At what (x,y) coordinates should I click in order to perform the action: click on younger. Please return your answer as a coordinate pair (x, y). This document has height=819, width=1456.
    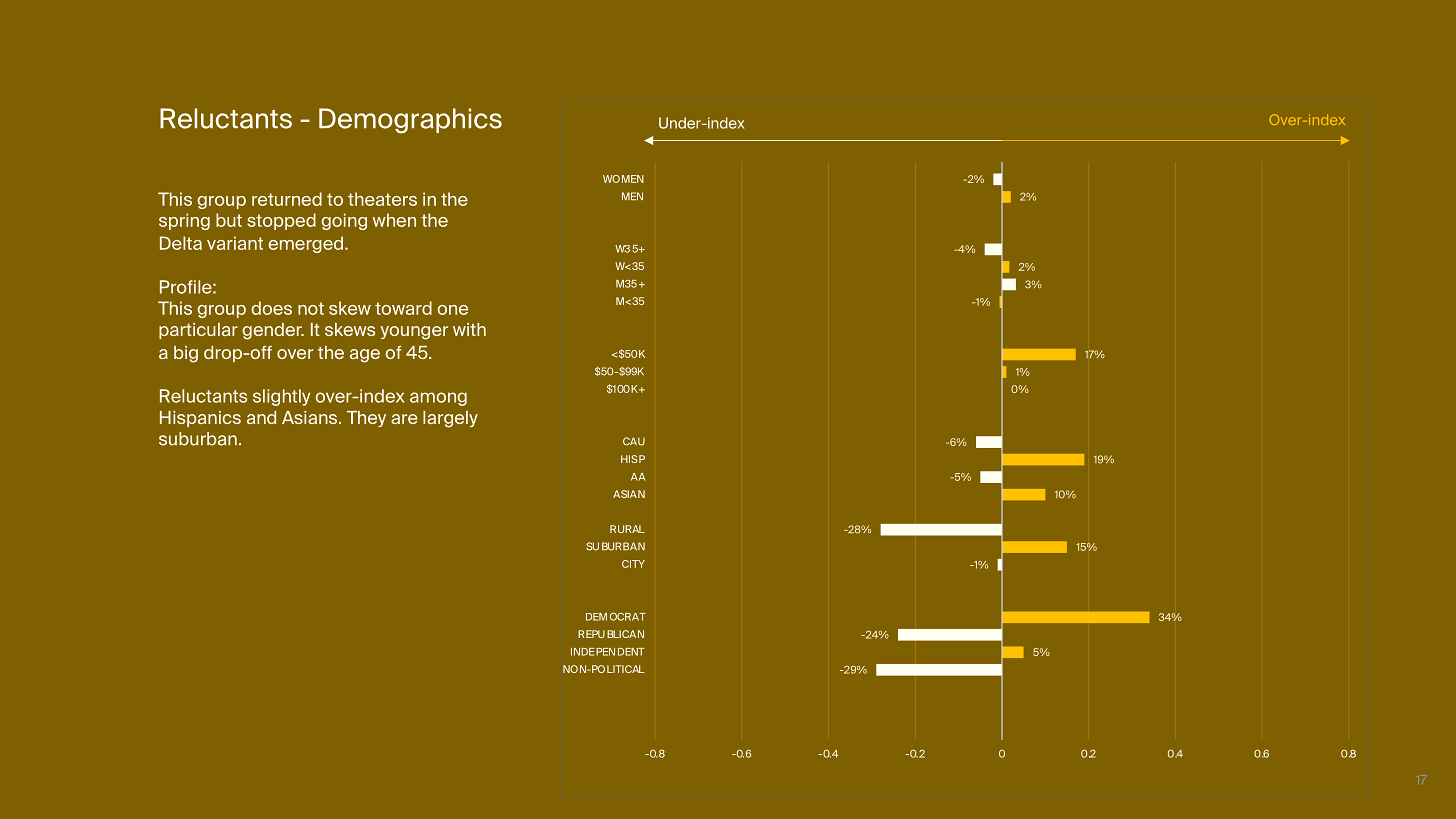
    Looking at the image, I should click on (414, 333).
